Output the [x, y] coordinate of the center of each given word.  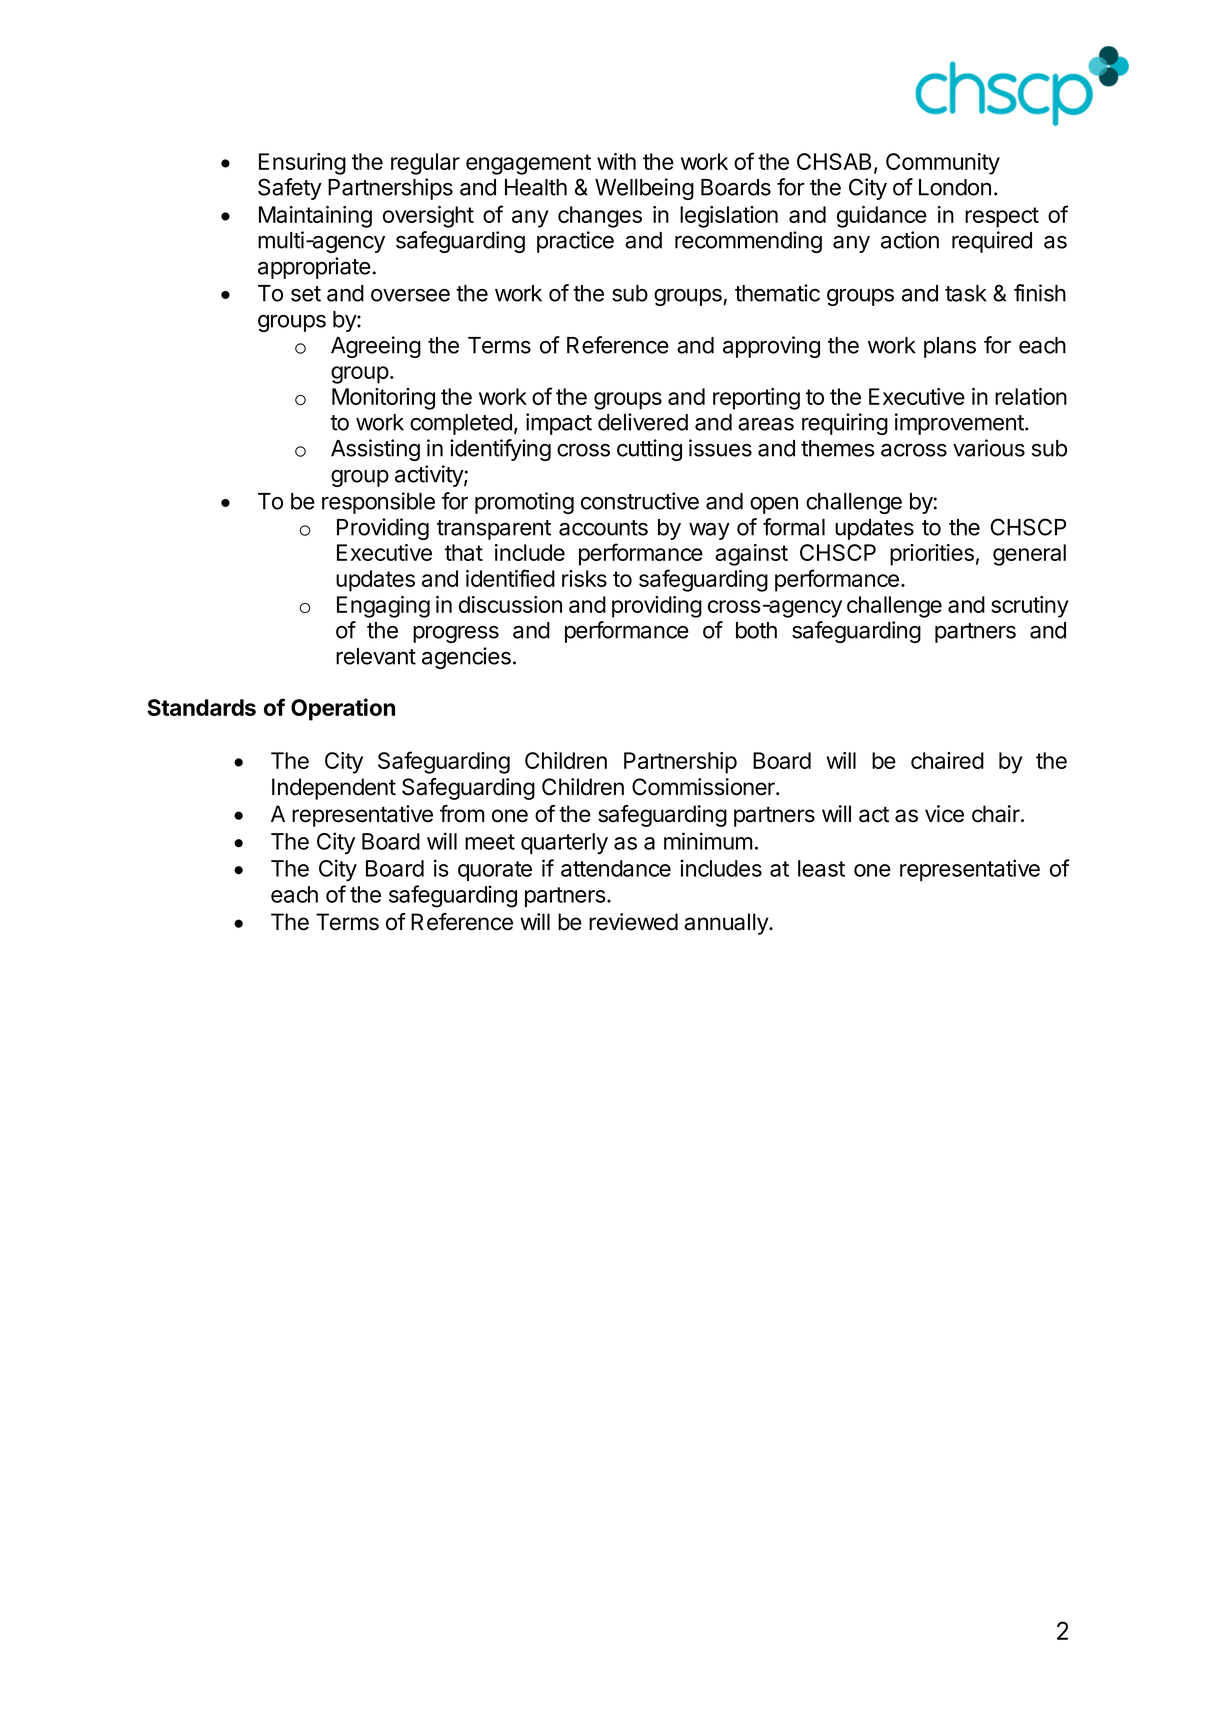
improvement [960, 424]
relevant [376, 656]
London [955, 187]
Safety [290, 189]
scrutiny [1030, 607]
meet [490, 842]
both [756, 630]
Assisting [375, 450]
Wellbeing [644, 189]
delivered [643, 422]
